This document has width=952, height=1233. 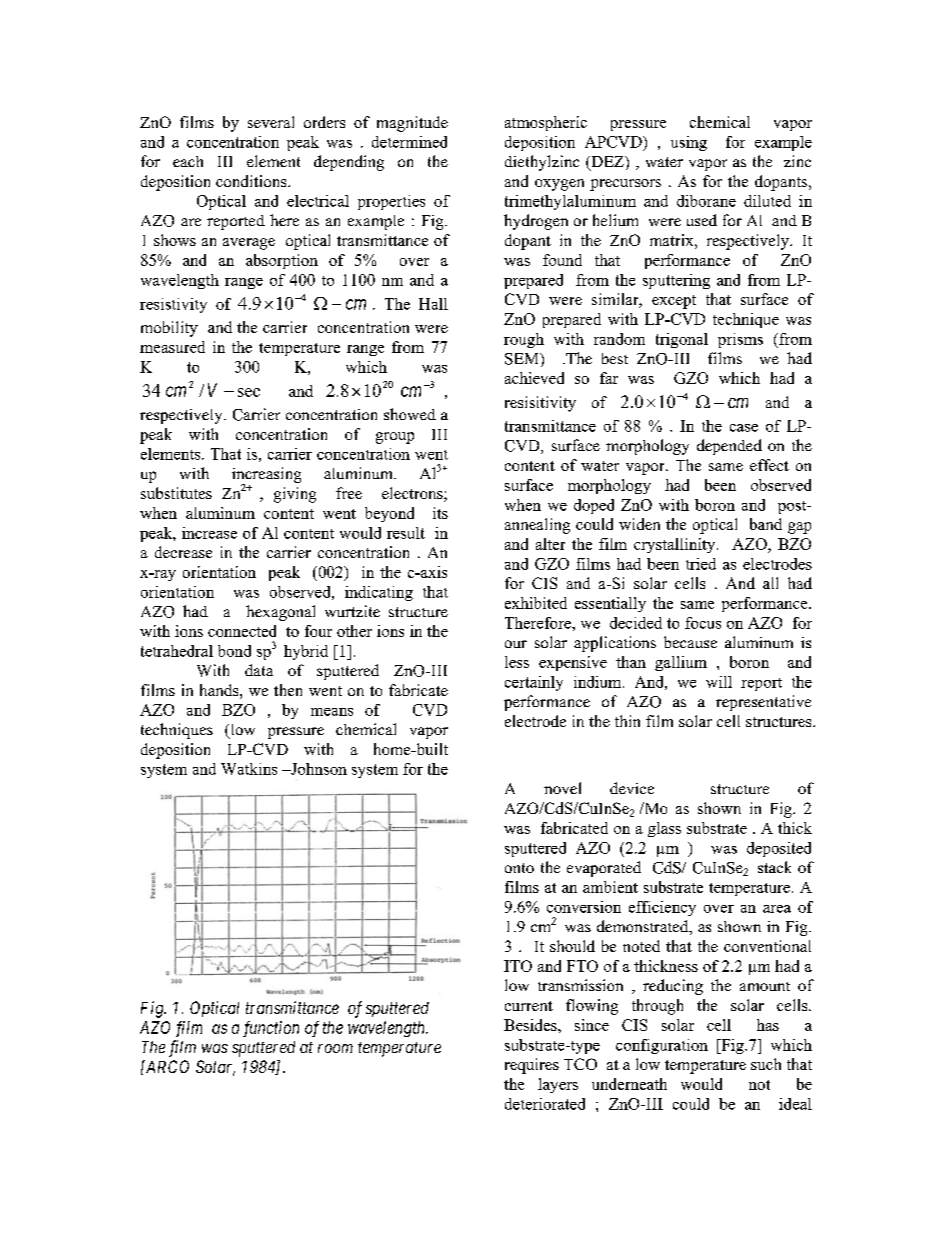 What do you see at coordinates (689, 143) in the document?
I see `using` at bounding box center [689, 143].
